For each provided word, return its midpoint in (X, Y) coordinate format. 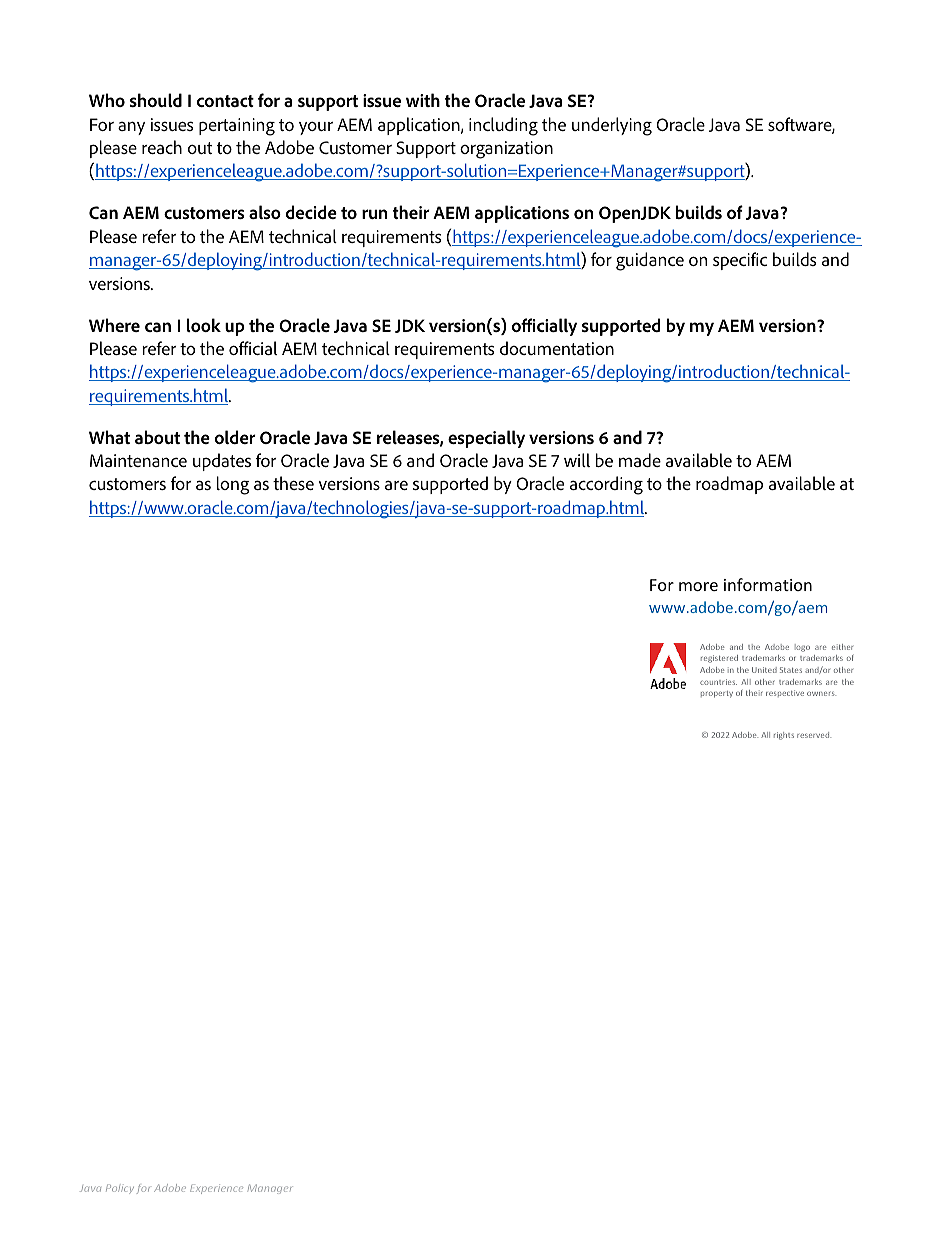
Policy (120, 1189)
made (640, 460)
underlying (612, 126)
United (764, 670)
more (698, 586)
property (717, 694)
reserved (814, 735)
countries (718, 682)
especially (486, 439)
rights (784, 736)
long (233, 485)
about (157, 437)
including (503, 126)
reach (162, 147)
